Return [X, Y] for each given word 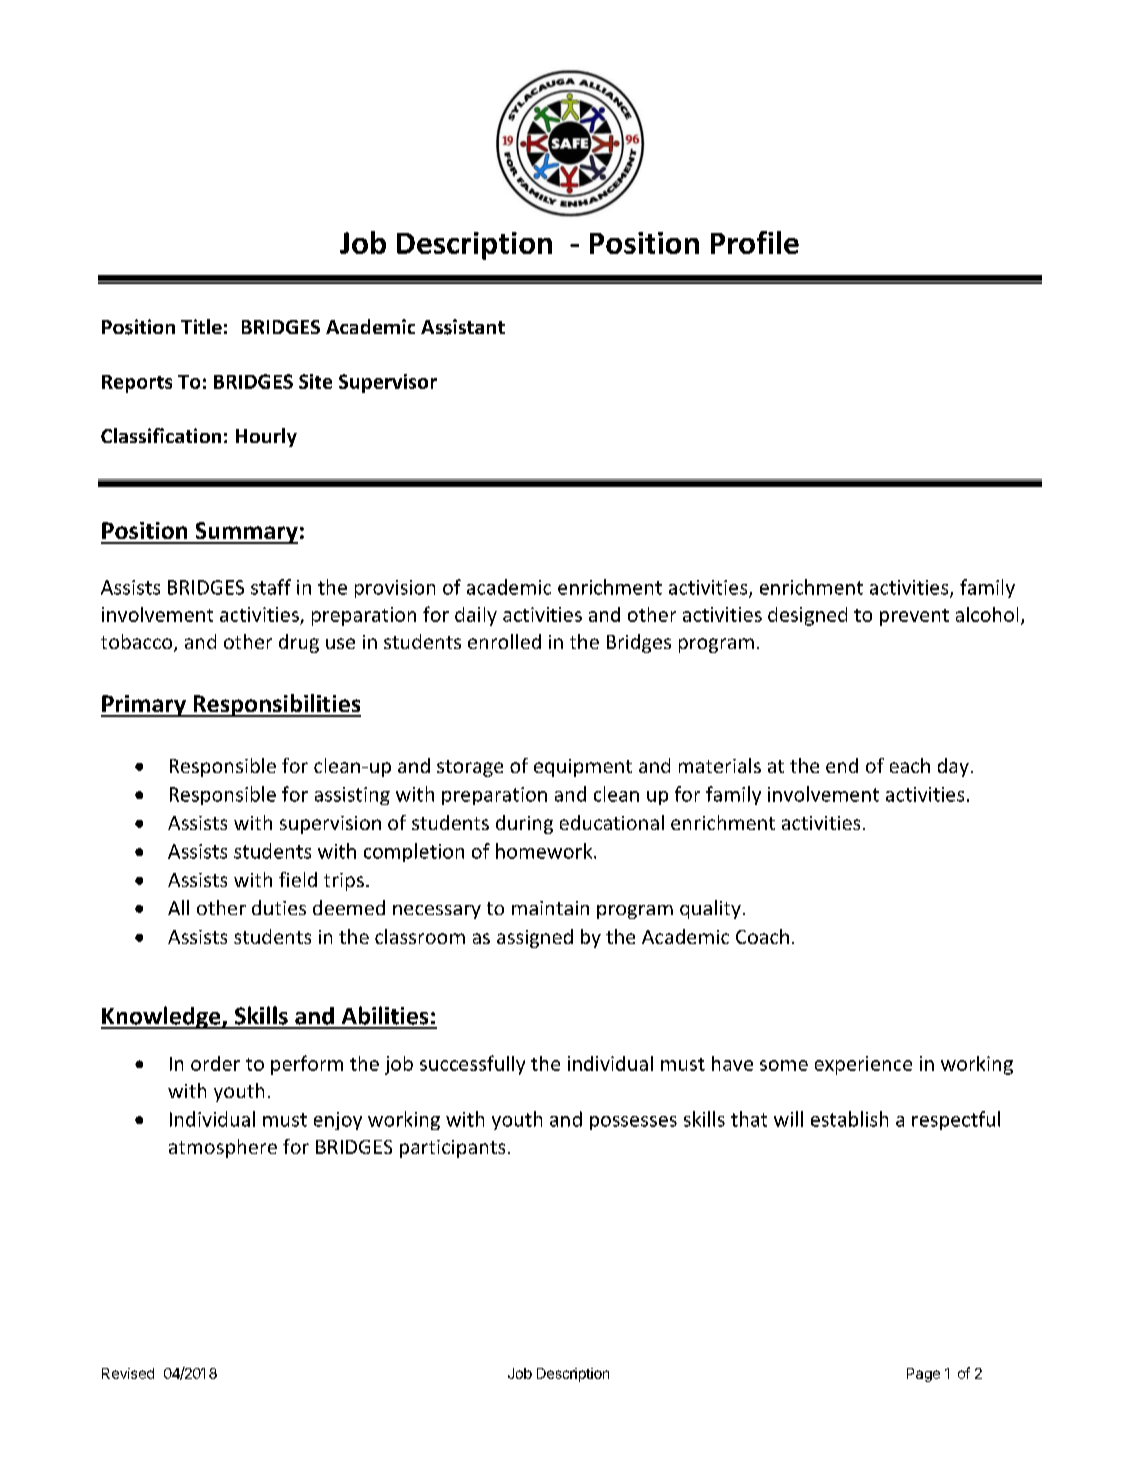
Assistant [463, 327]
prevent [914, 617]
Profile [755, 242]
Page [923, 1375]
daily [476, 616]
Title [201, 326]
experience [863, 1065]
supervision [330, 825]
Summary [245, 533]
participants [452, 1149]
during [524, 824]
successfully [472, 1065]
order [215, 1063]
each [910, 765]
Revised [128, 1373]
